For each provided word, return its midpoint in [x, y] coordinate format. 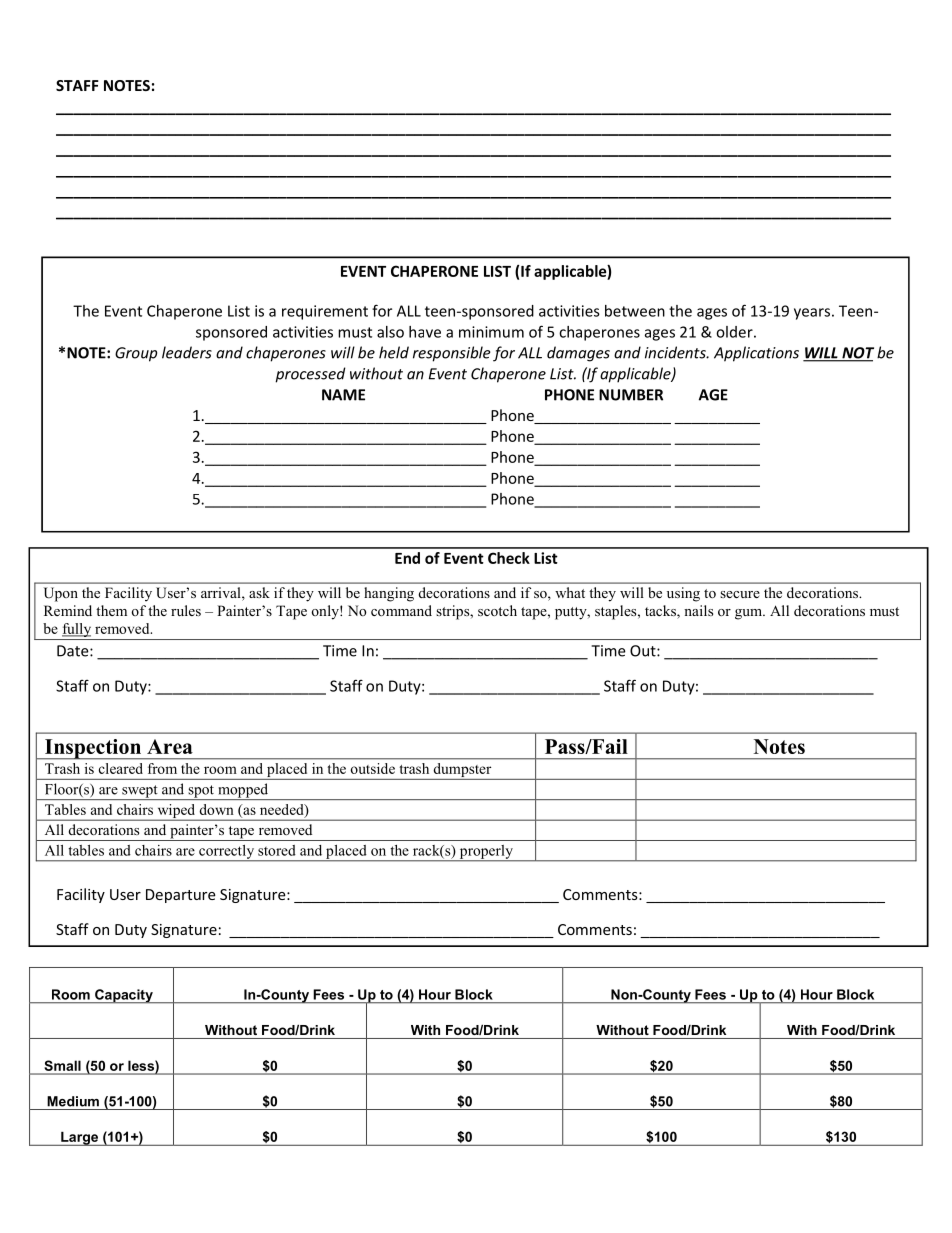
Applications [756, 354]
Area [170, 746]
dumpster [462, 771]
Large [79, 1138]
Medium [73, 1101]
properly [486, 853]
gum [750, 614]
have [425, 332]
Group [136, 354]
